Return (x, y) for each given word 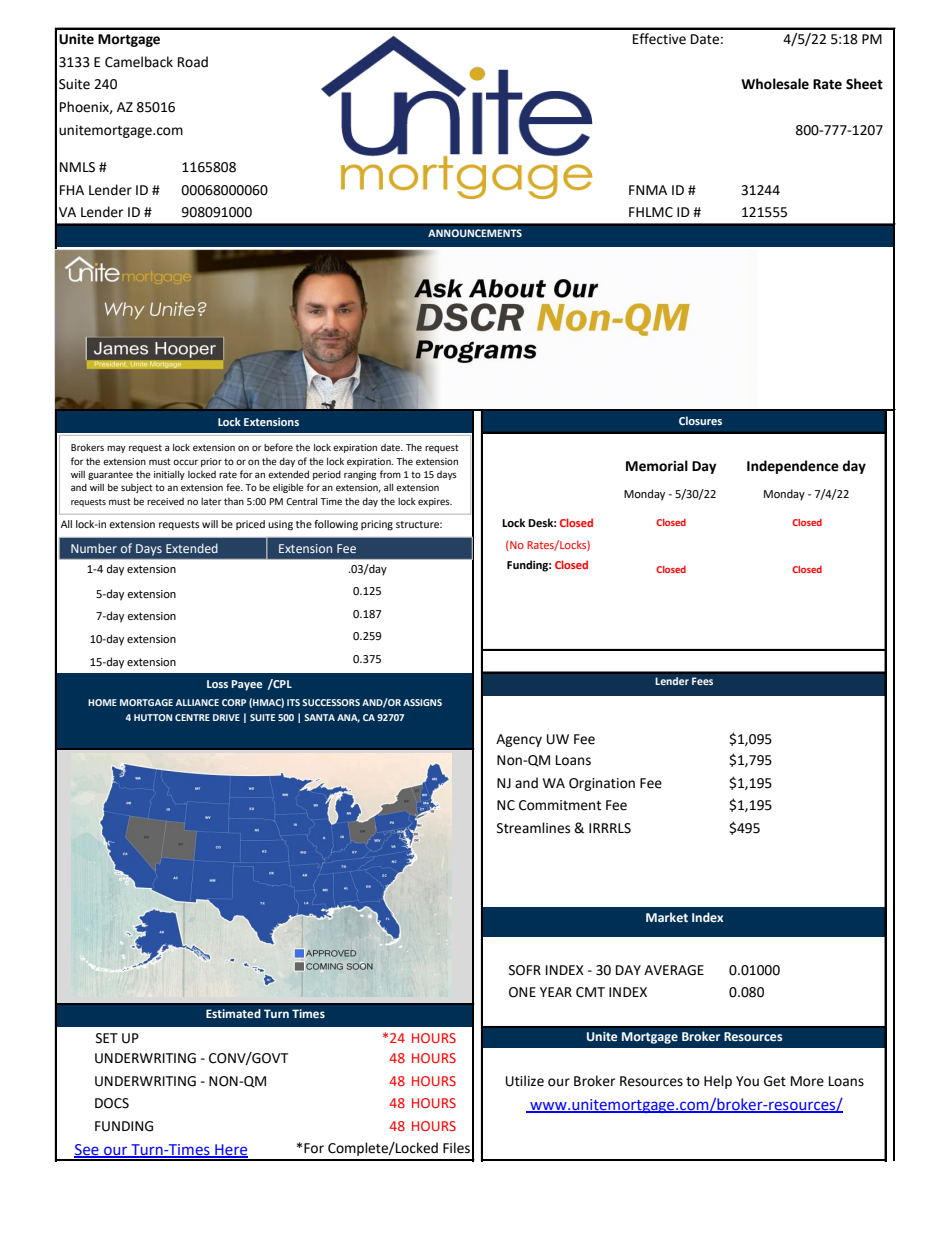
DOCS (112, 1103)
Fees (702, 681)
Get (775, 1081)
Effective (659, 39)
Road (193, 62)
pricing (377, 525)
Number (94, 548)
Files (456, 1148)
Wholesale (775, 84)
